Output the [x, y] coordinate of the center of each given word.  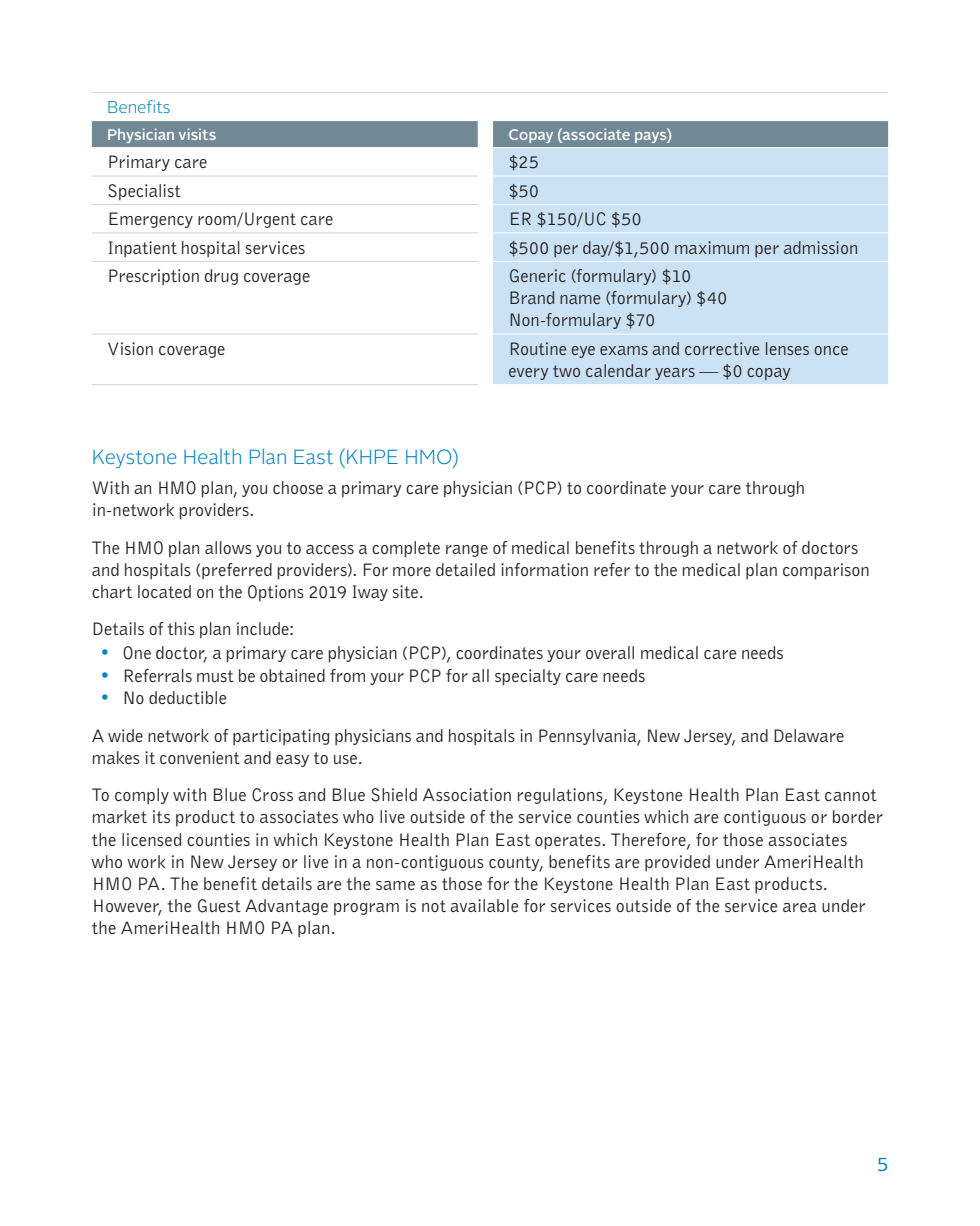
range [467, 551]
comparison [826, 571]
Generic [538, 276]
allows [228, 547]
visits [197, 134]
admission [820, 247]
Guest [219, 906]
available [484, 905]
